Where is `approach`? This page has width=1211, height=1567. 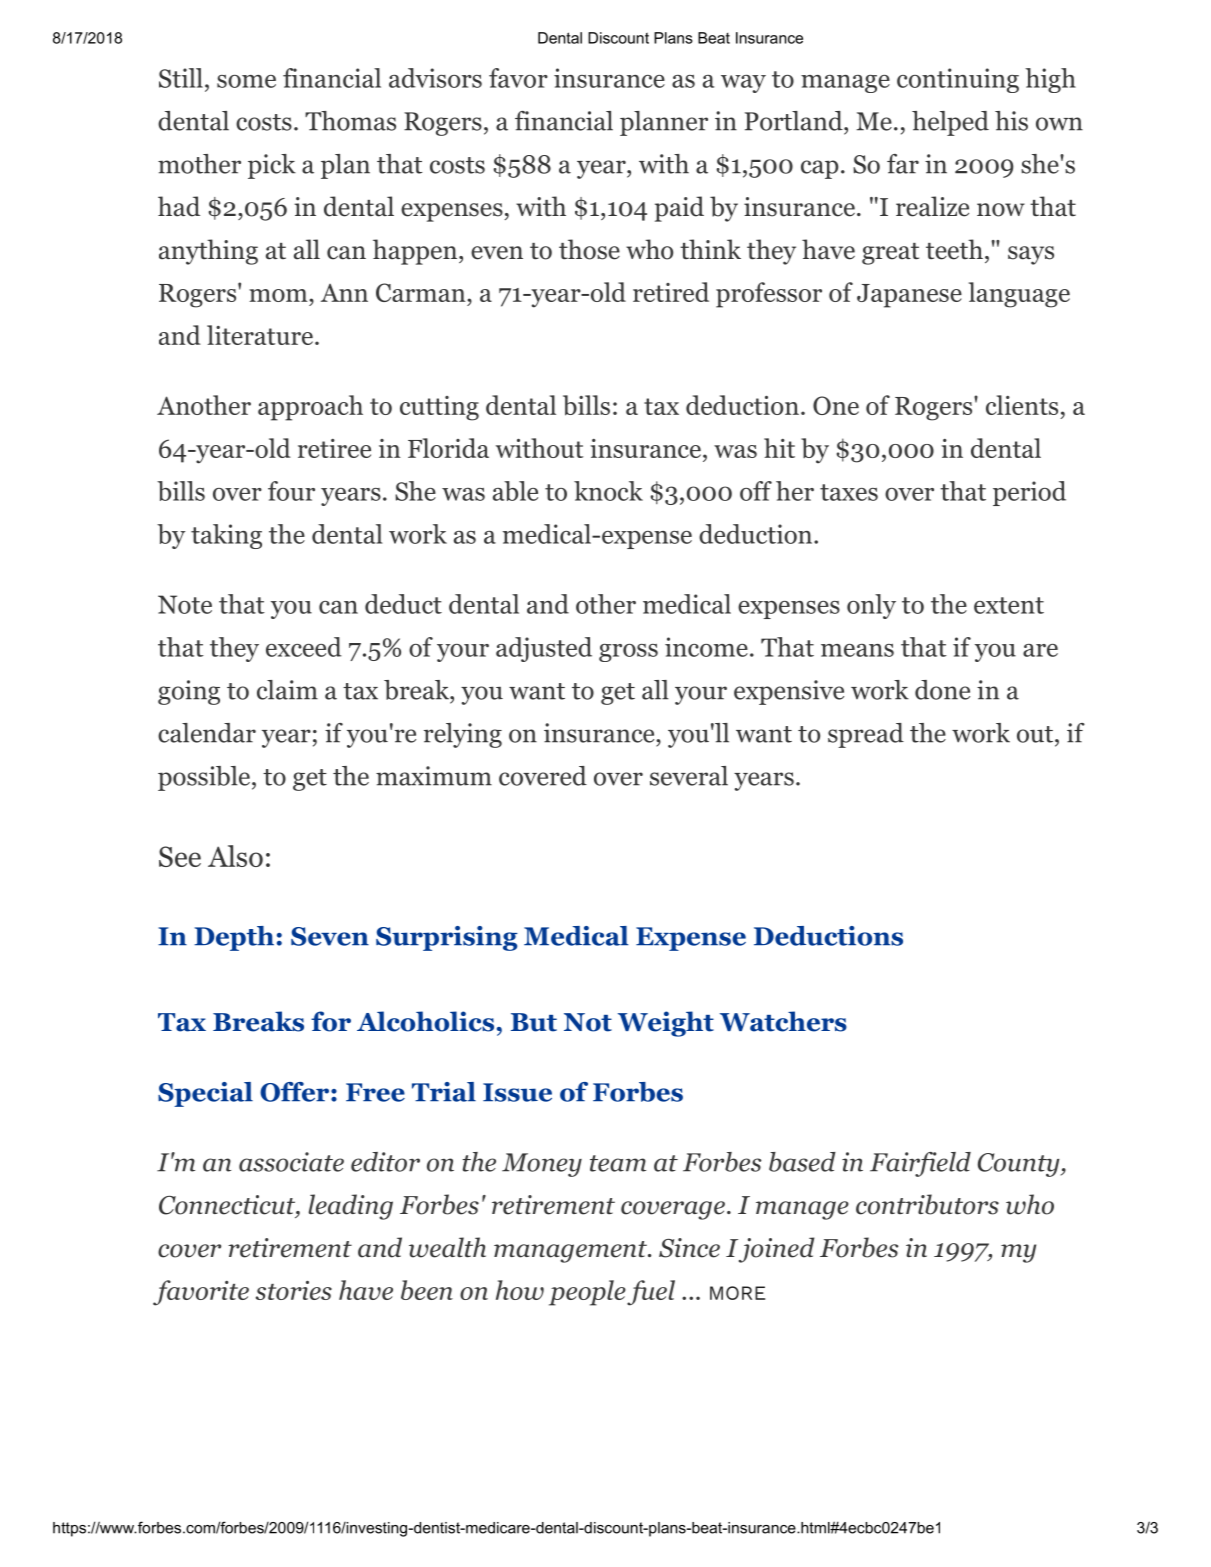 approach is located at coordinates (310, 408).
